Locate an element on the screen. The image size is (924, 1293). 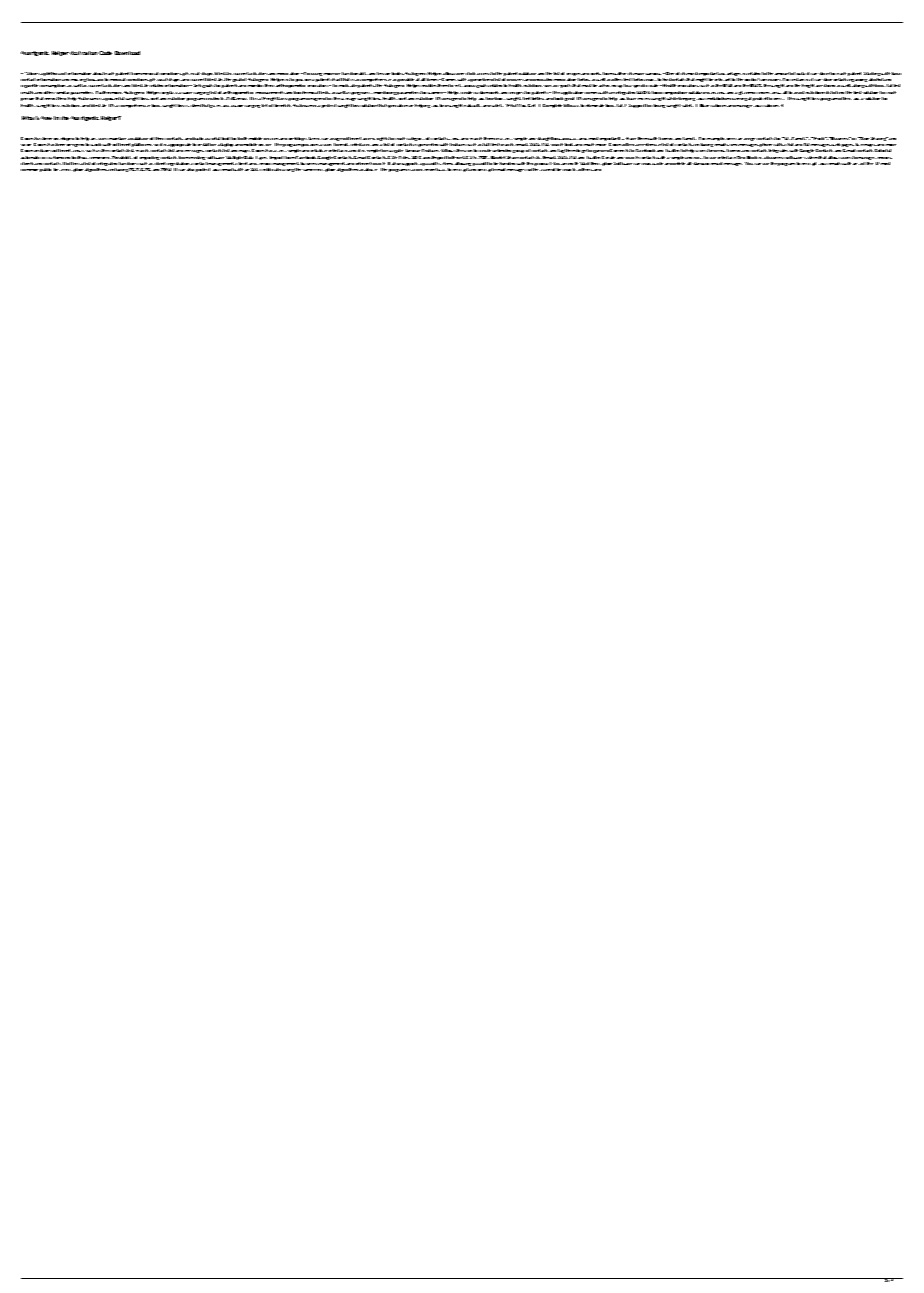
window is located at coordinates (655, 74).
